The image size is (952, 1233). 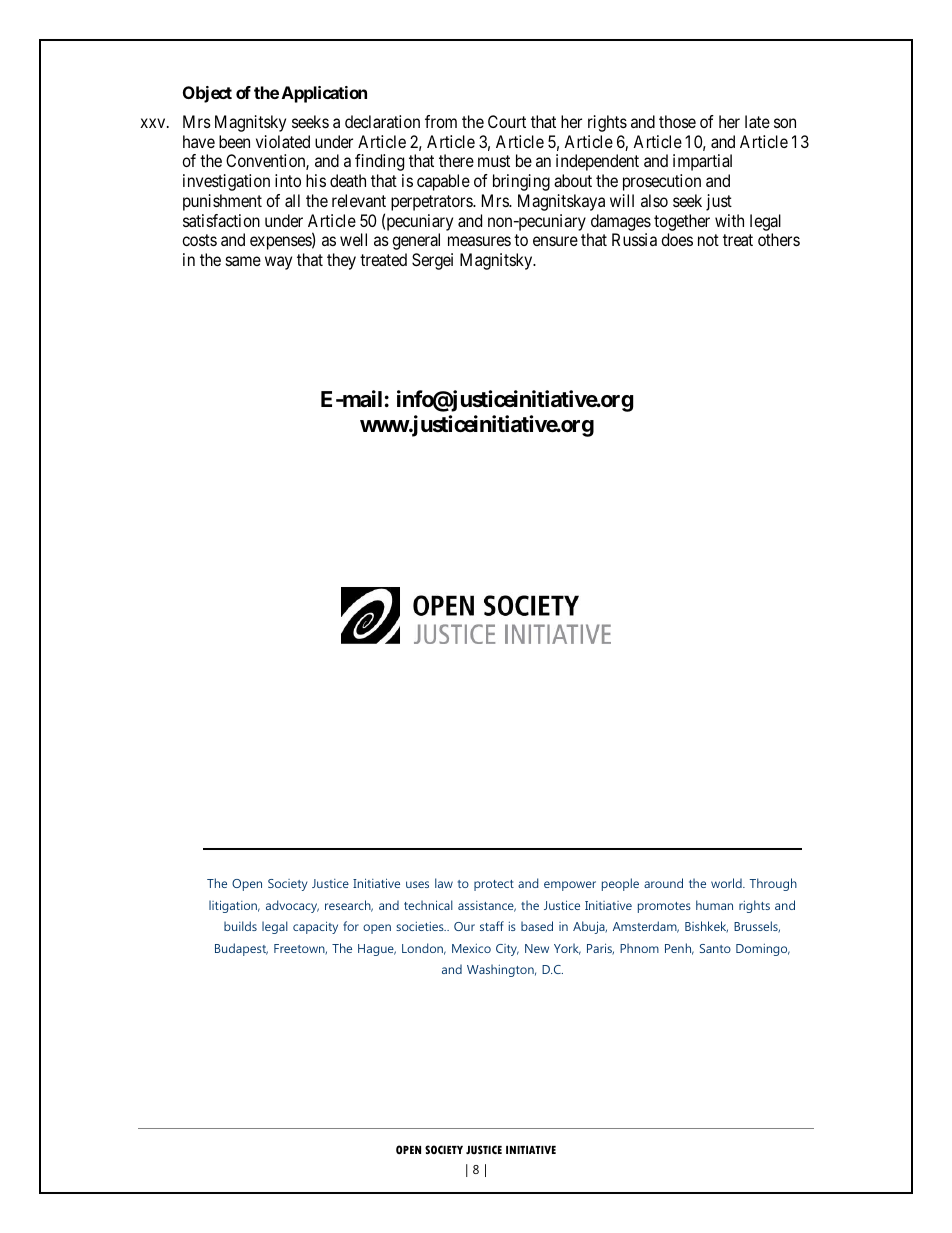 I want to click on staff, so click(x=492, y=926).
